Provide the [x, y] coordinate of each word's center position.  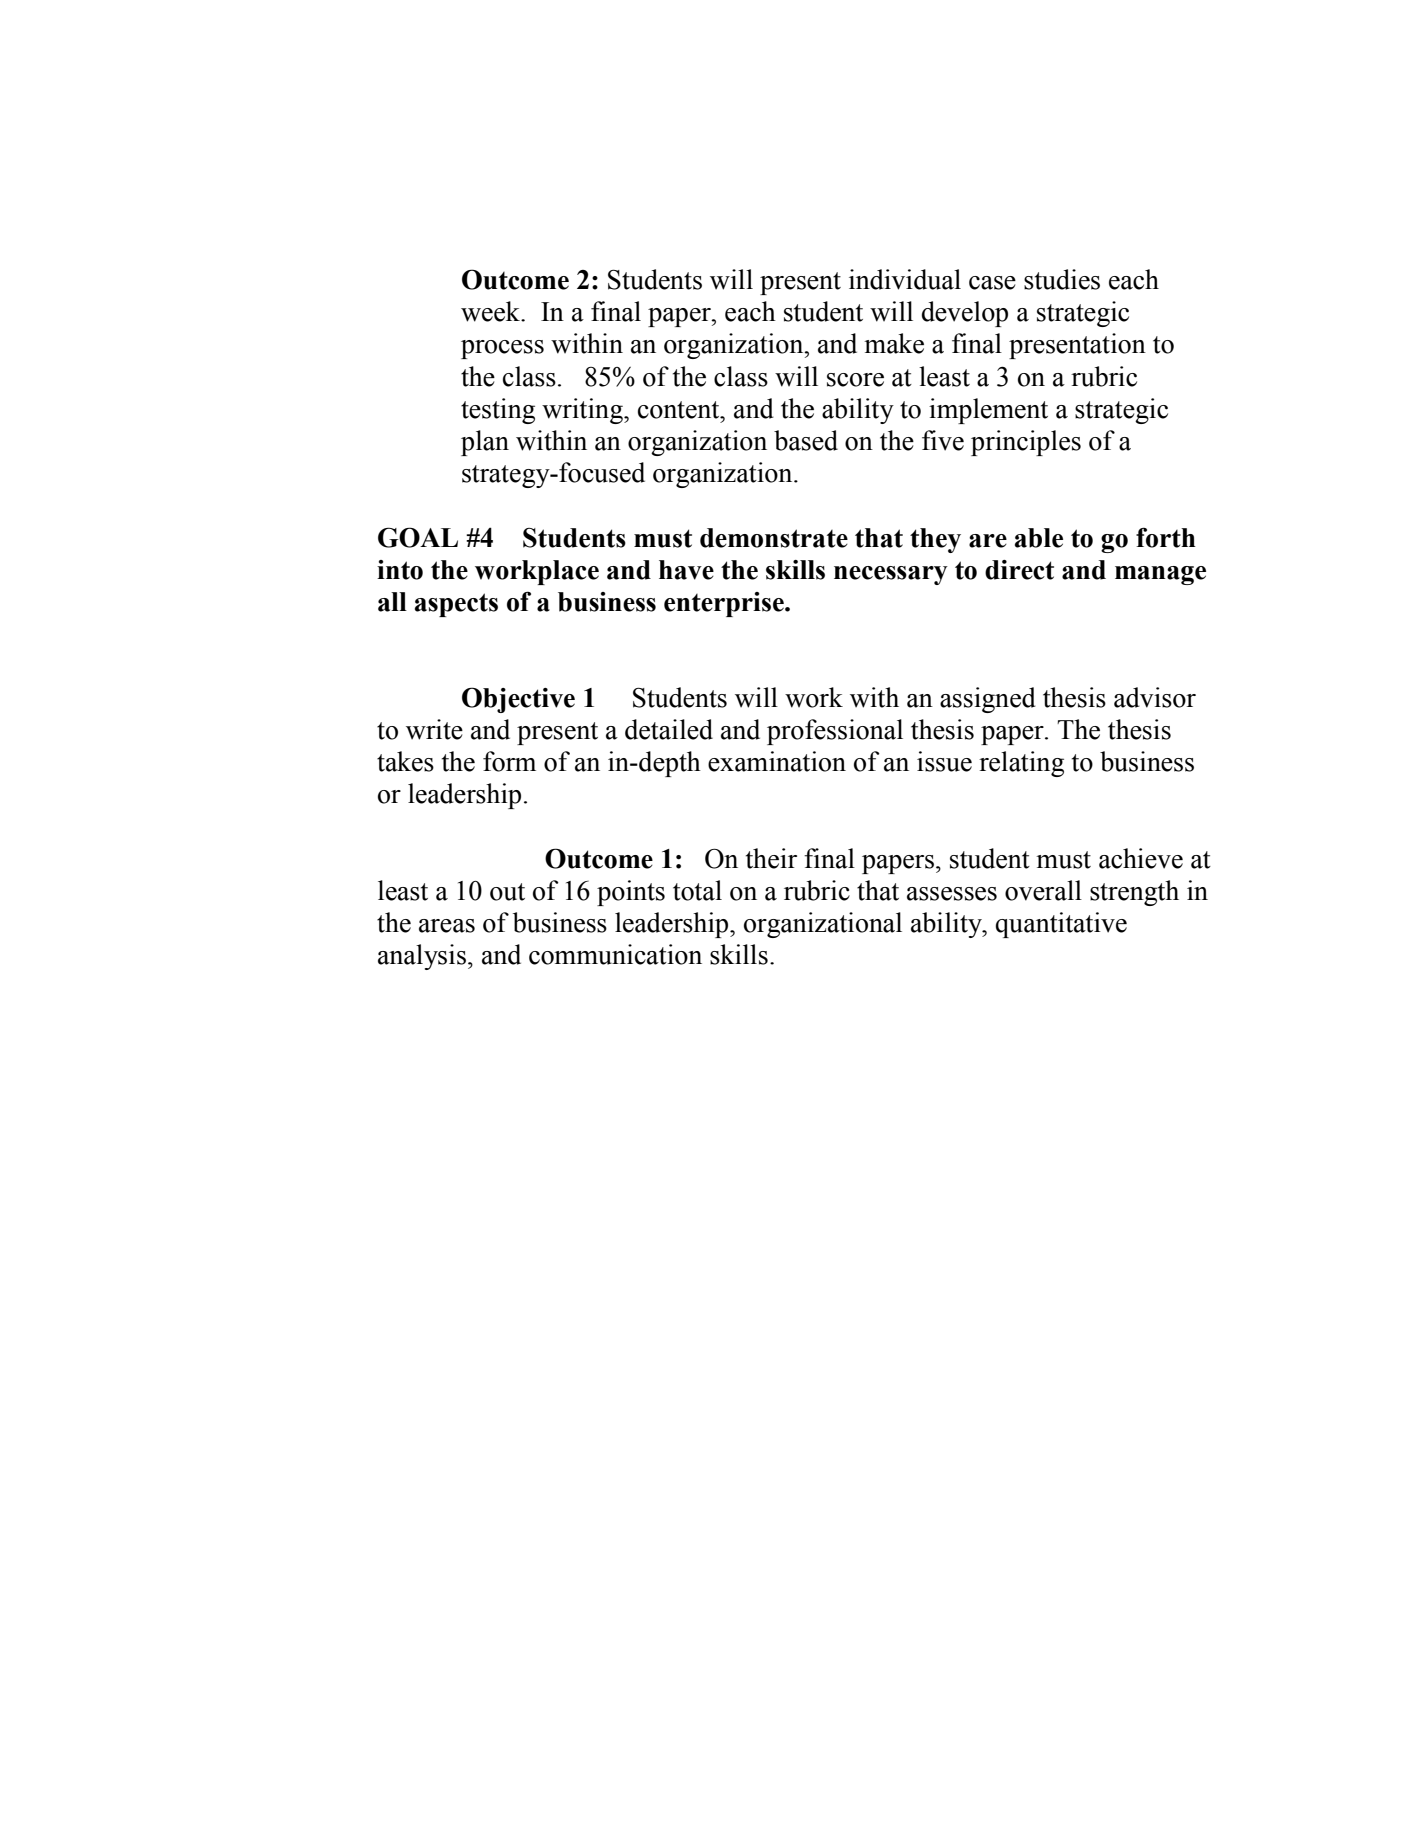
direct [1019, 570]
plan [485, 443]
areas [447, 926]
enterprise [725, 604]
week [491, 311]
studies [1062, 279]
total [697, 890]
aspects [456, 605]
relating [1021, 764]
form [509, 761]
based [806, 440]
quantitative [1061, 925]
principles [1026, 443]
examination [777, 761]
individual [905, 279]
